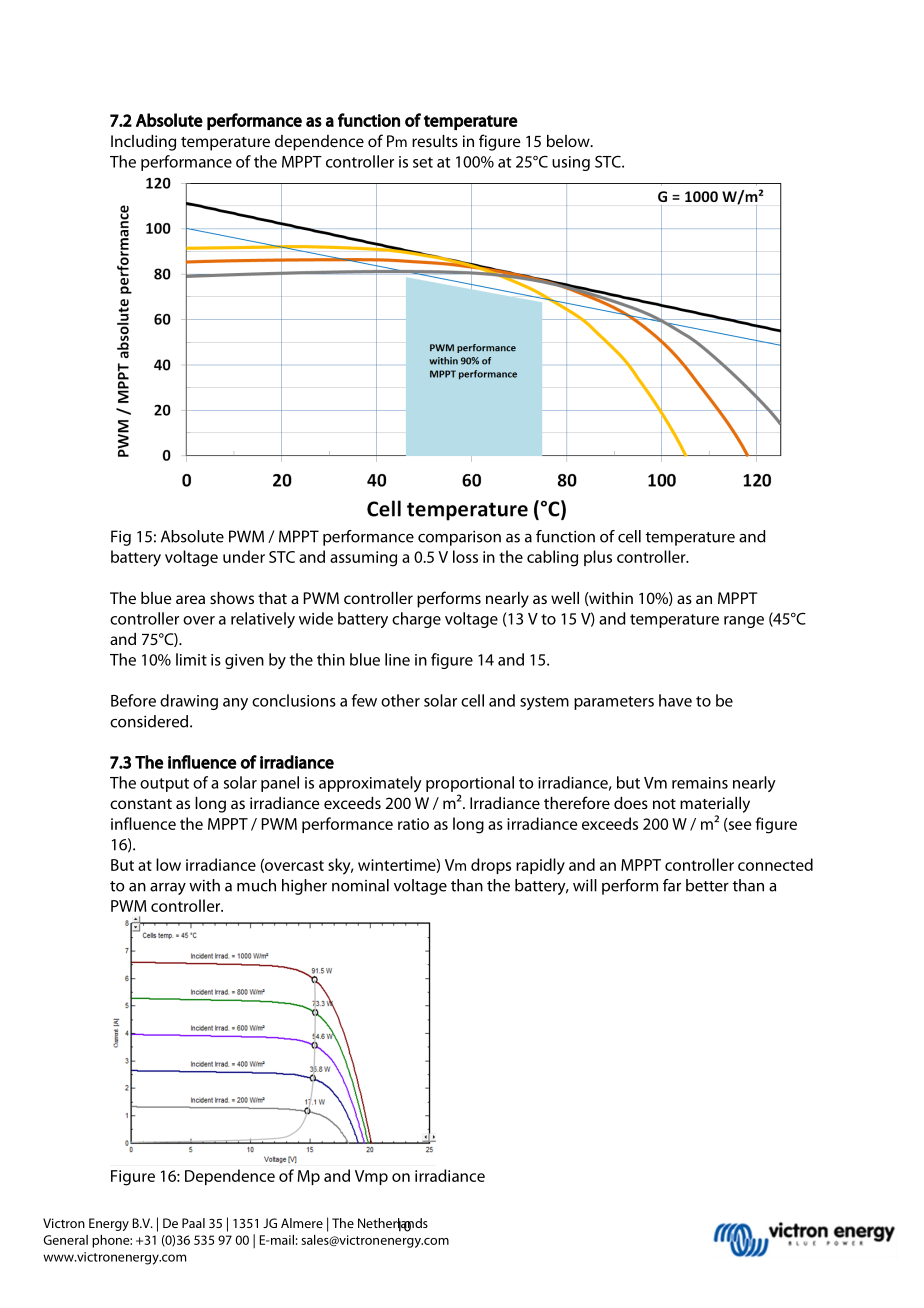 The width and height of the page is (924, 1308). I want to click on Paal, so click(193, 1223).
